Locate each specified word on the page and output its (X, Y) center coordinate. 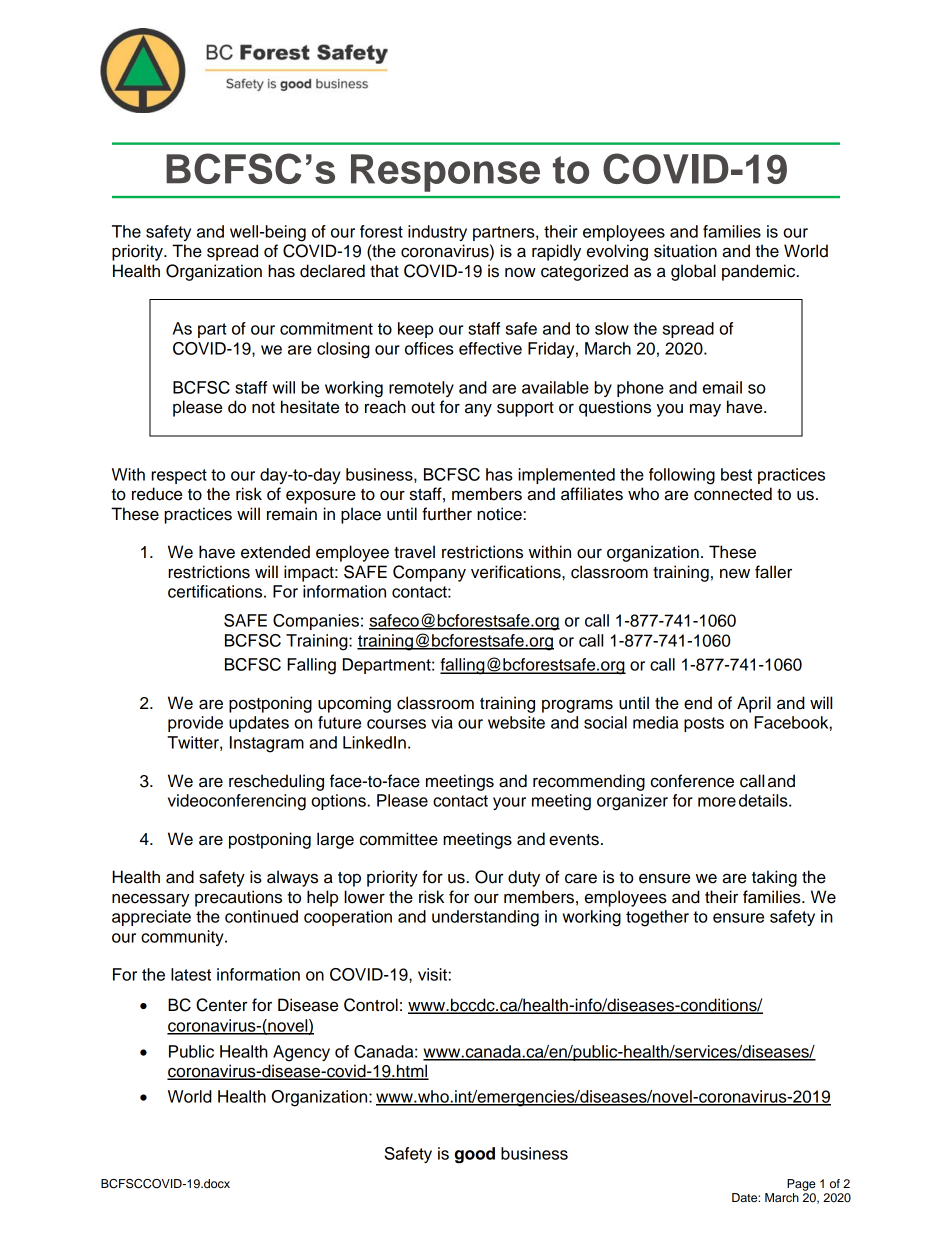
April (754, 704)
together (657, 918)
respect (179, 476)
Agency (301, 1053)
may (705, 410)
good (475, 1155)
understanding (485, 918)
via (442, 722)
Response (445, 173)
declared (332, 271)
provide (195, 724)
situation (685, 251)
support (525, 409)
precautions (238, 898)
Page (801, 1185)
